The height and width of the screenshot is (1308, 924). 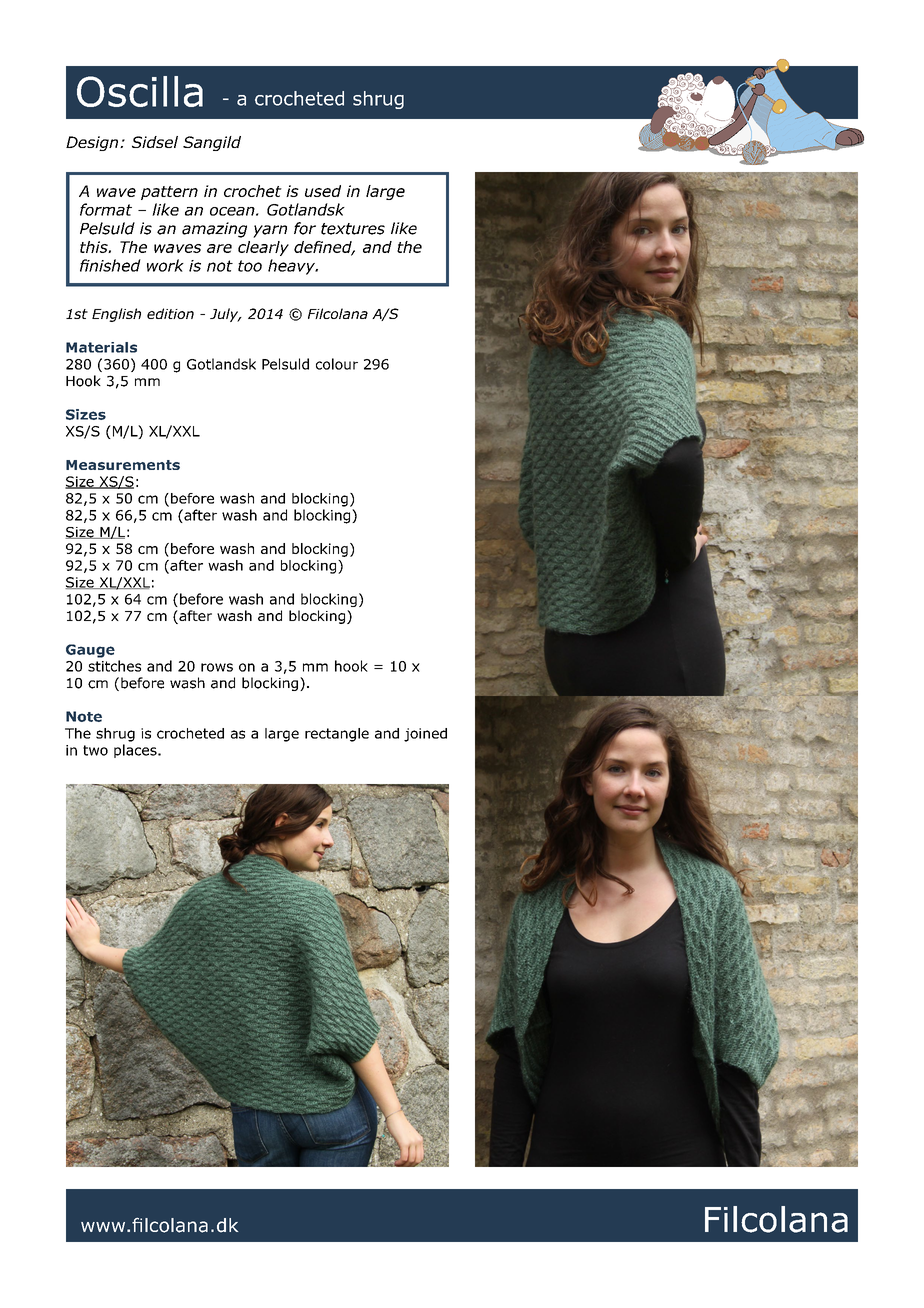 What do you see at coordinates (116, 315) in the screenshot?
I see `English` at bounding box center [116, 315].
